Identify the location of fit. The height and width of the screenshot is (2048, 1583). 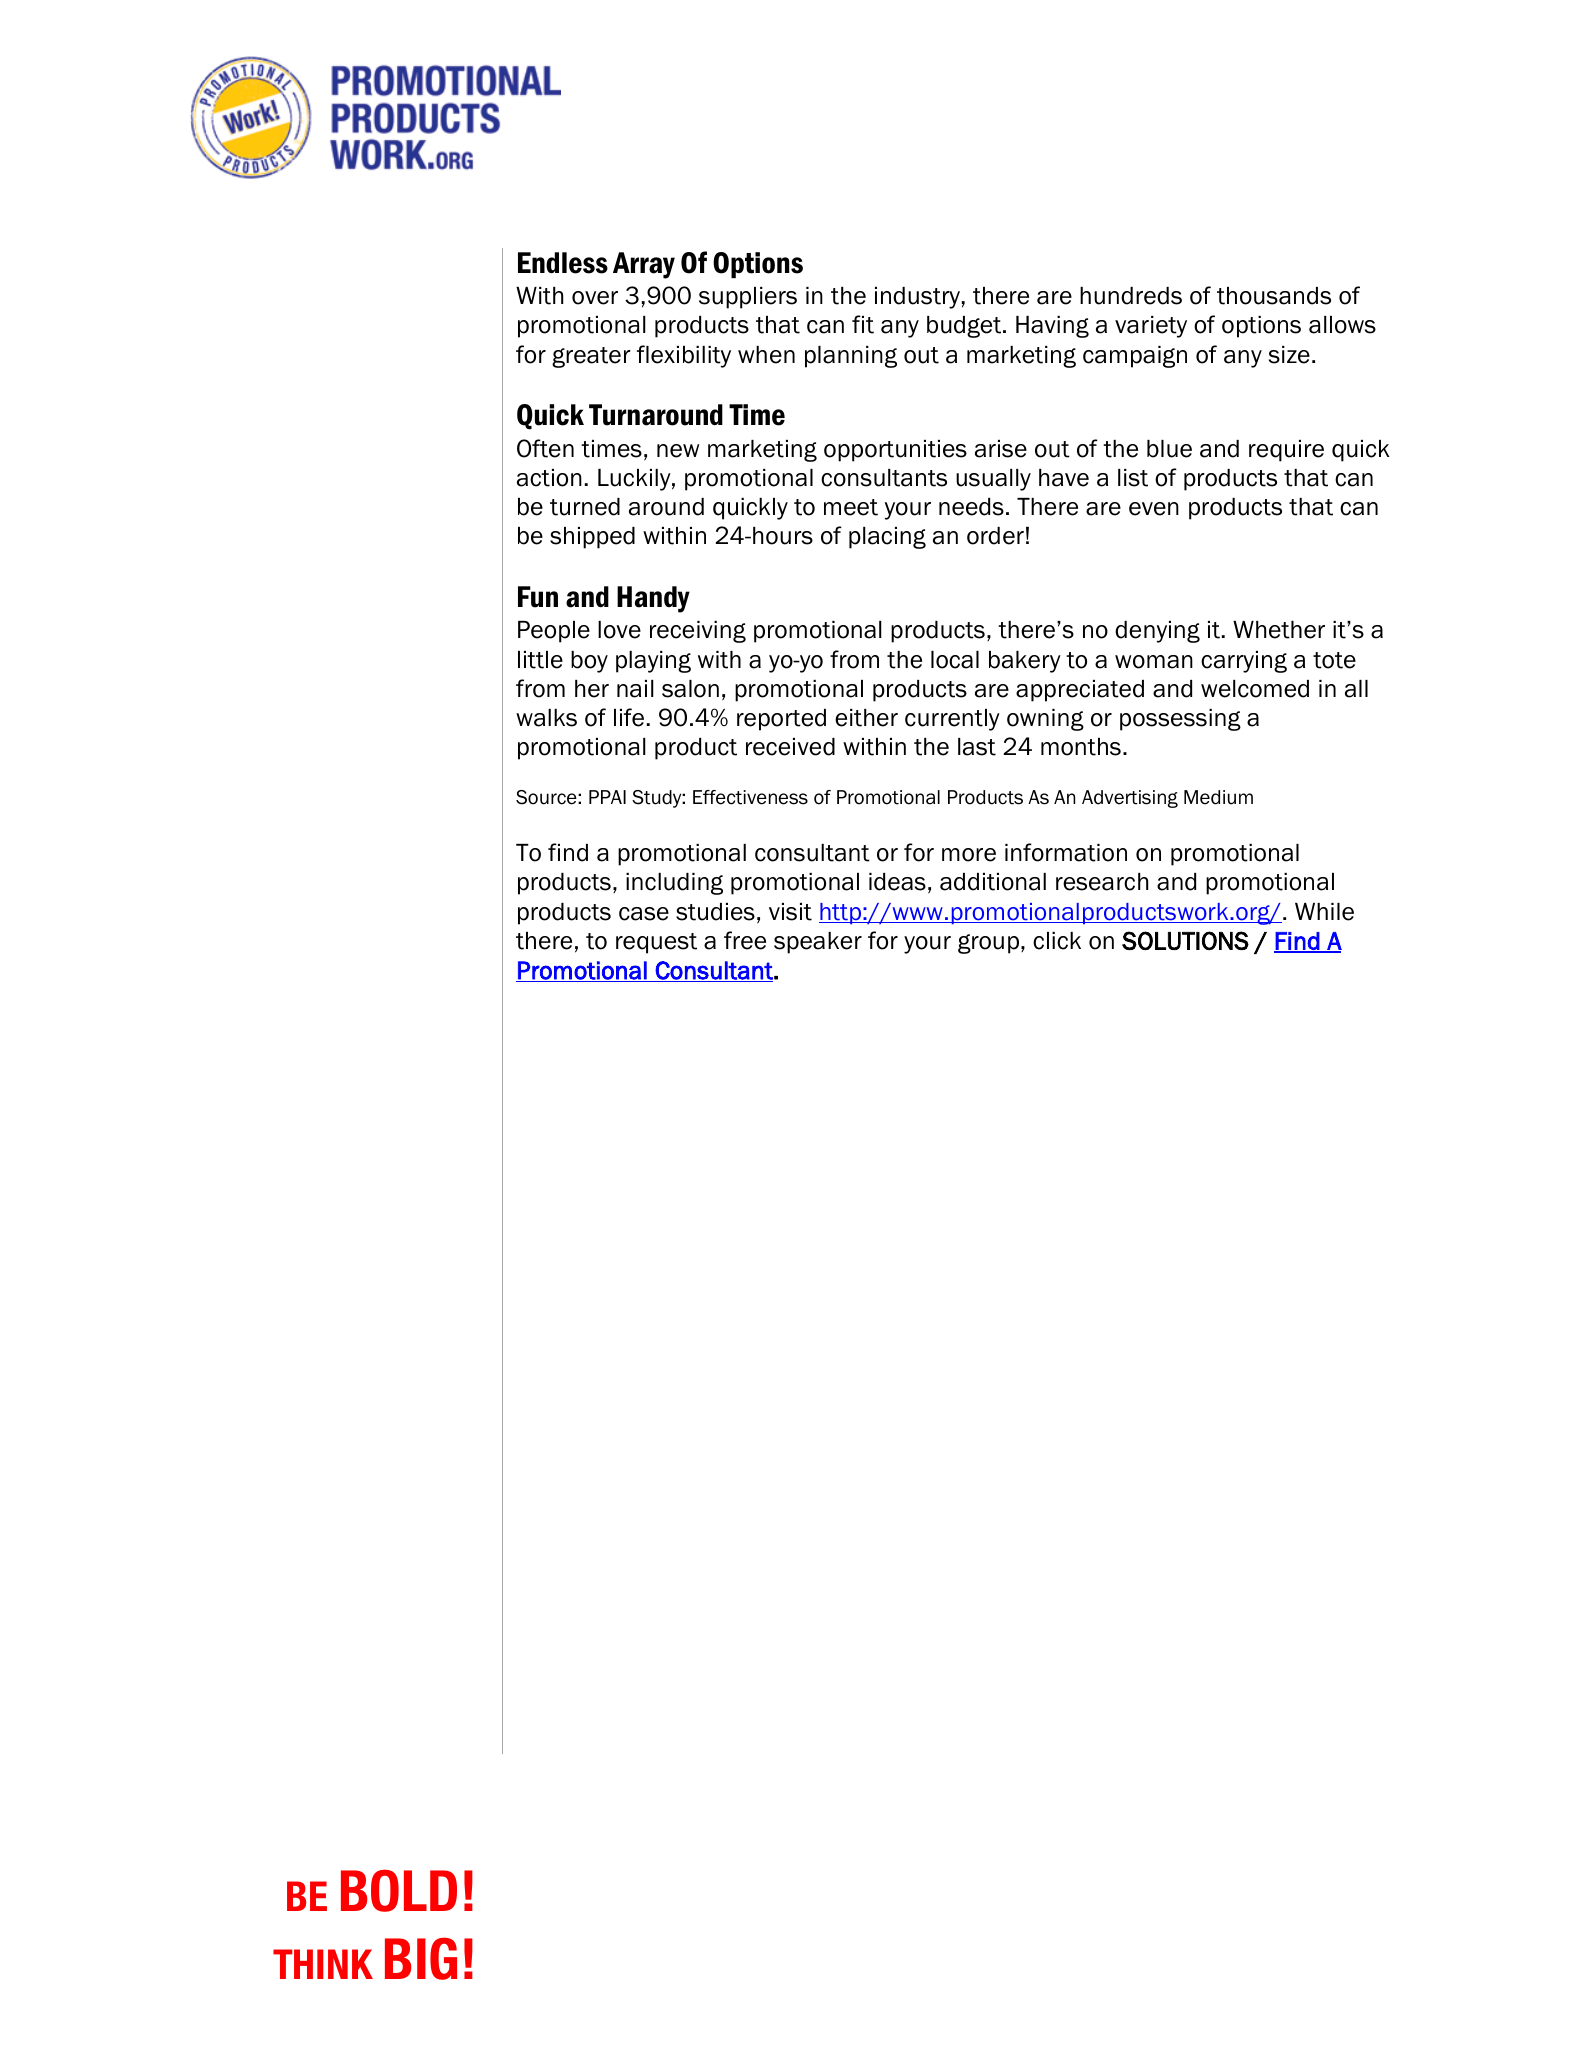
(863, 324).
